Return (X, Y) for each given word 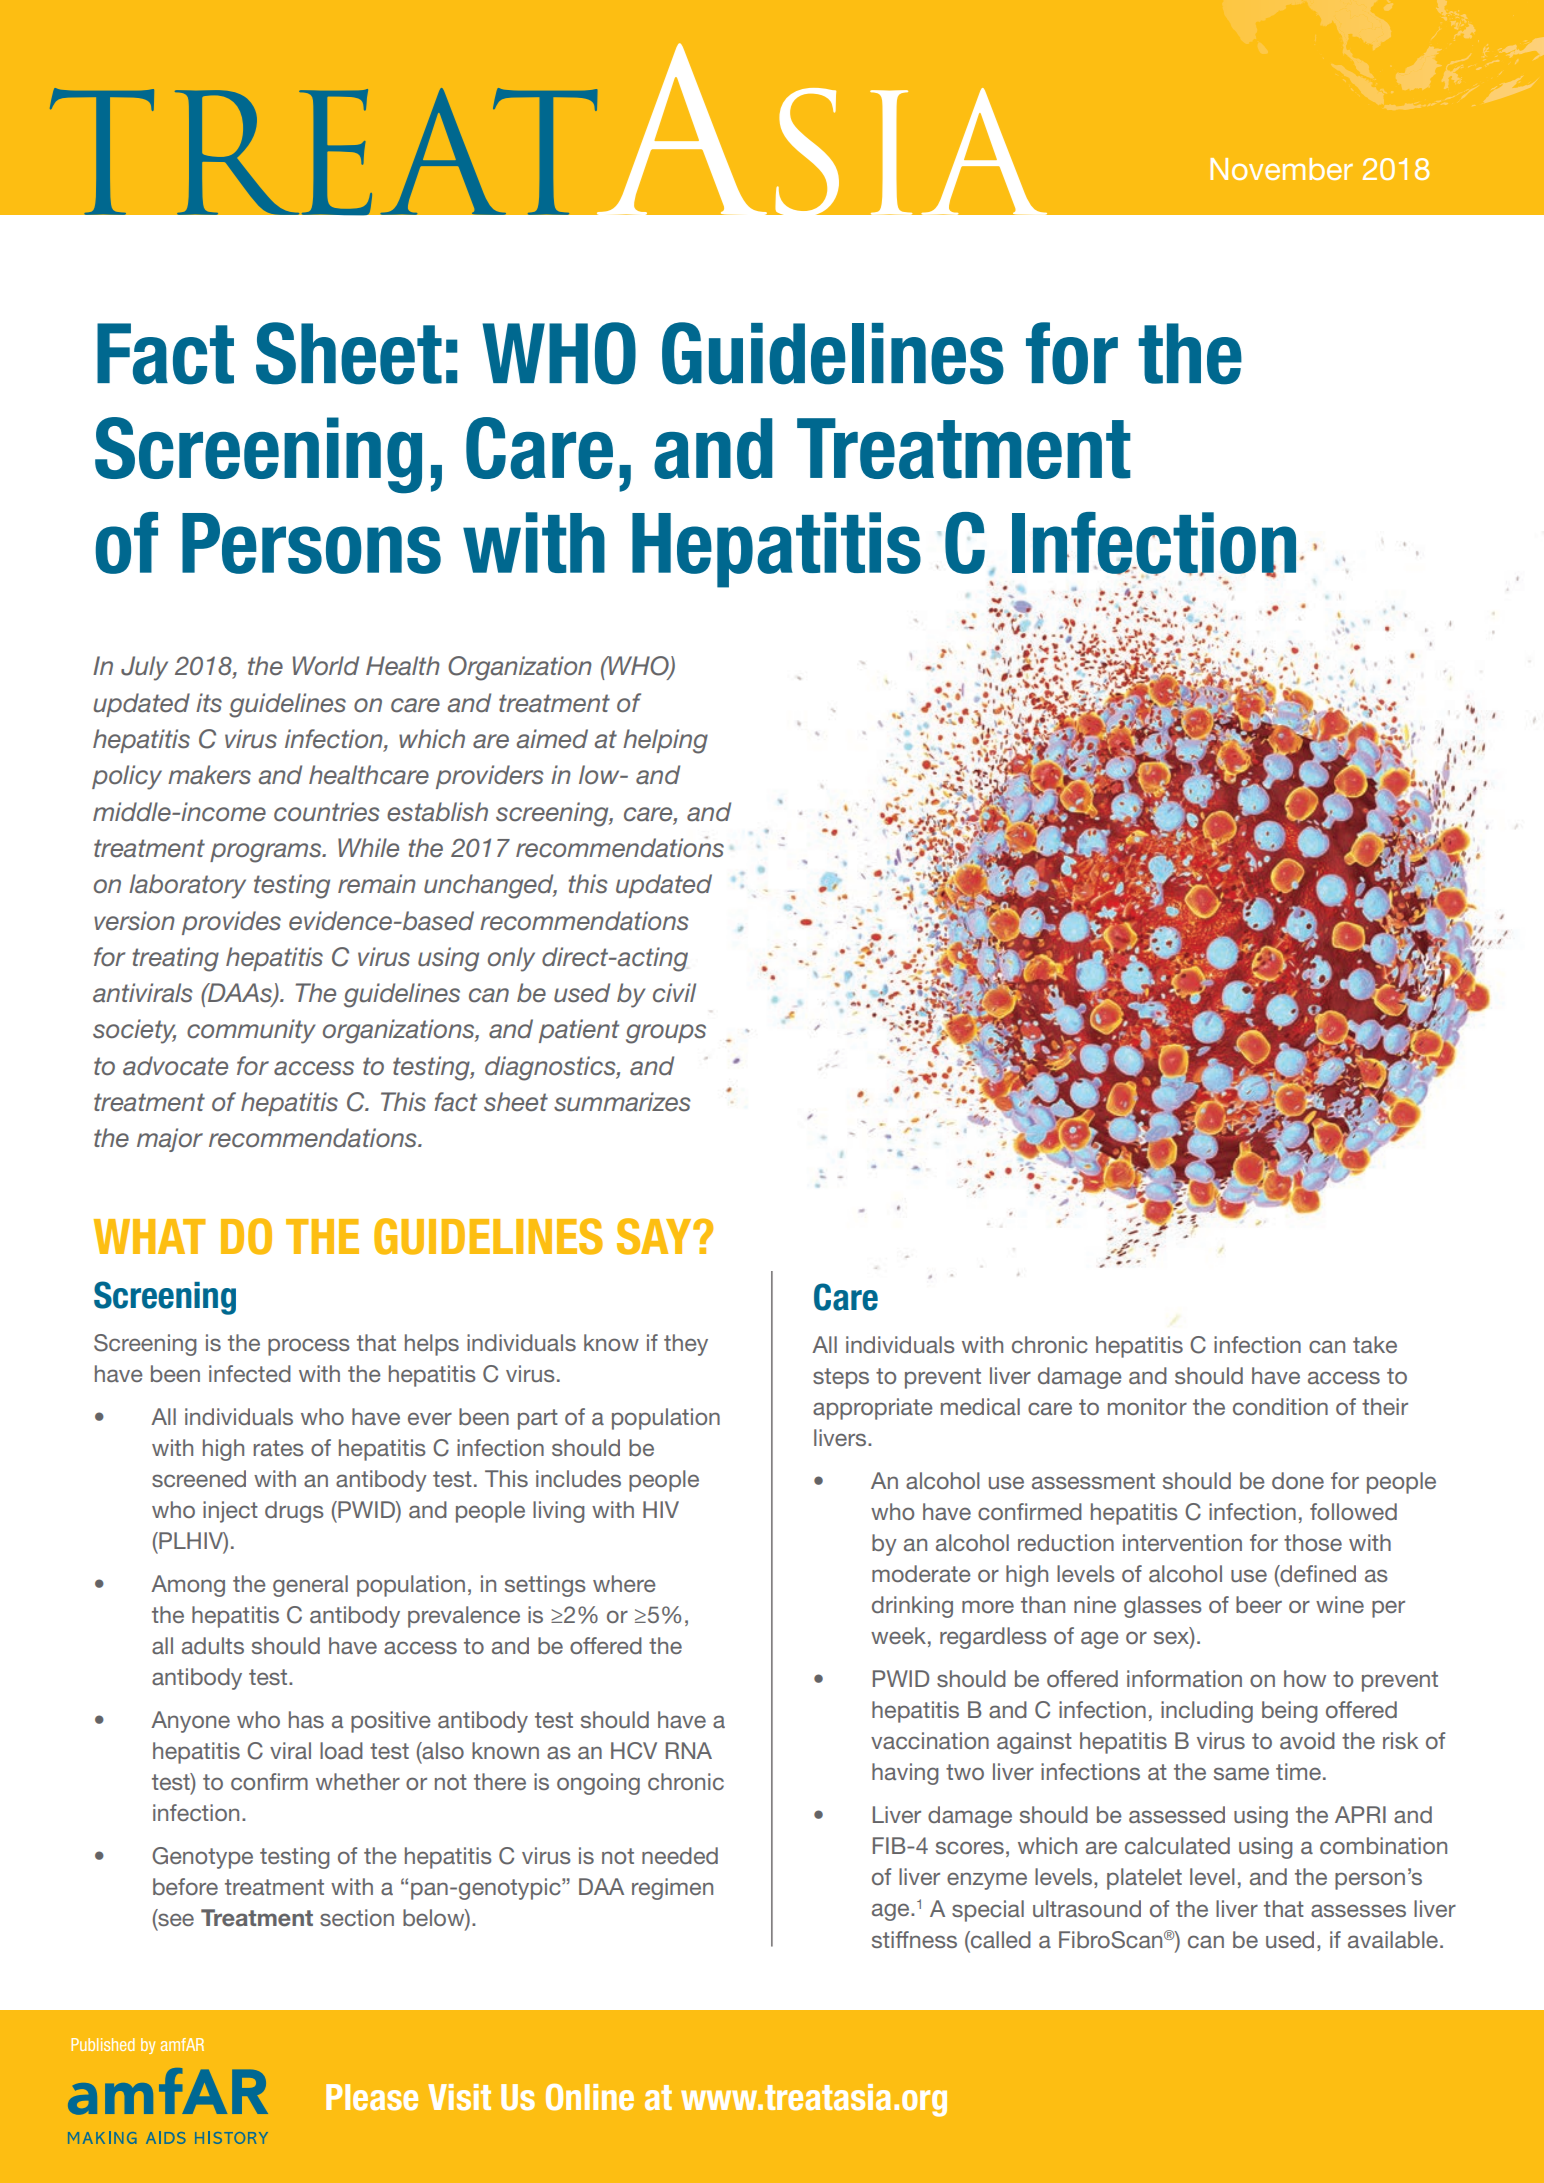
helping (665, 741)
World (326, 666)
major (170, 1140)
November (1281, 169)
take (1375, 1344)
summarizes (622, 1102)
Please (372, 2097)
